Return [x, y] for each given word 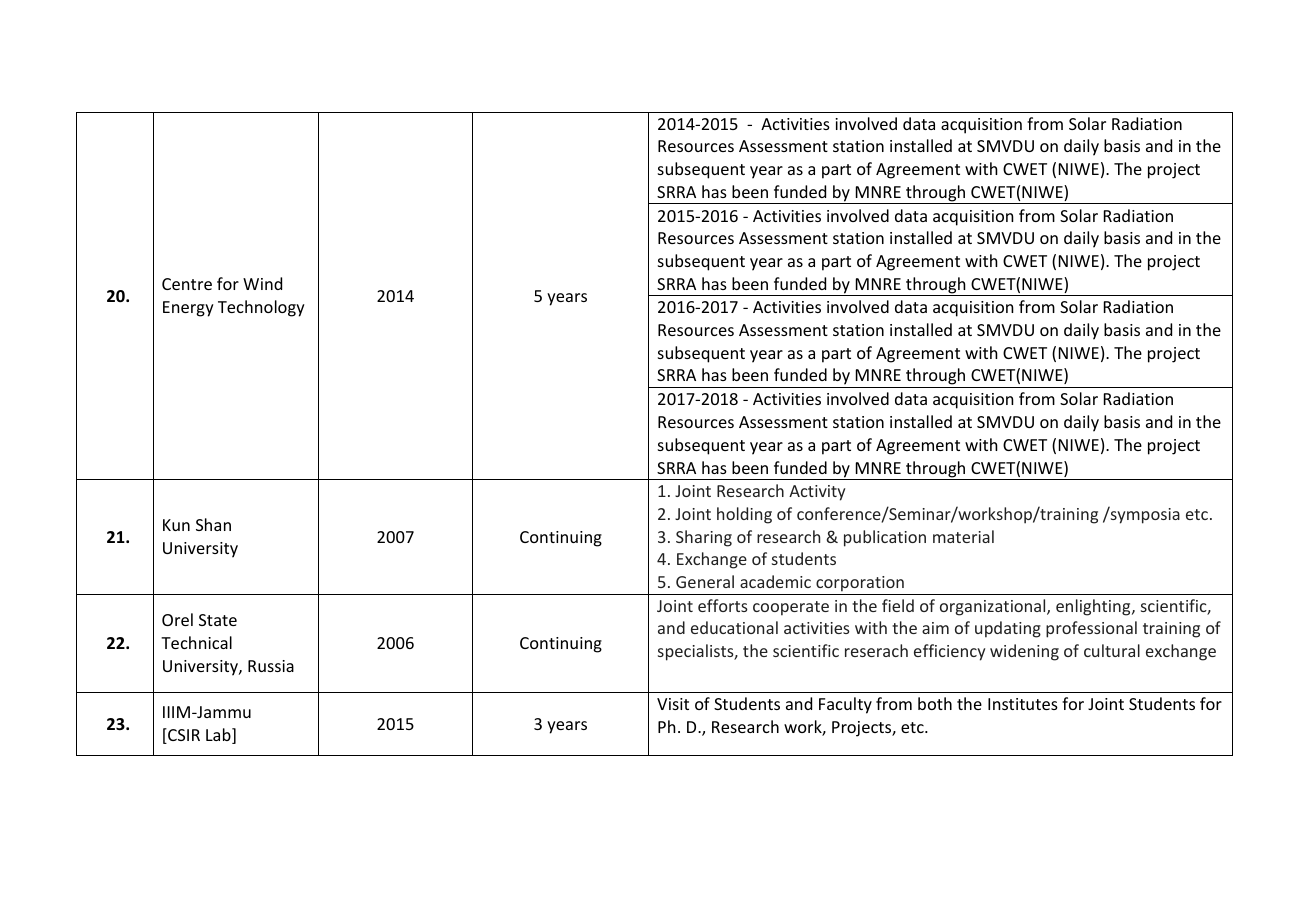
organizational [994, 607]
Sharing [704, 538]
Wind [262, 283]
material [963, 536]
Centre [187, 284]
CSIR [183, 736]
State [218, 620]
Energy [188, 309]
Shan [213, 524]
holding [744, 515]
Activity [817, 493]
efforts [723, 605]
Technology [261, 308]
